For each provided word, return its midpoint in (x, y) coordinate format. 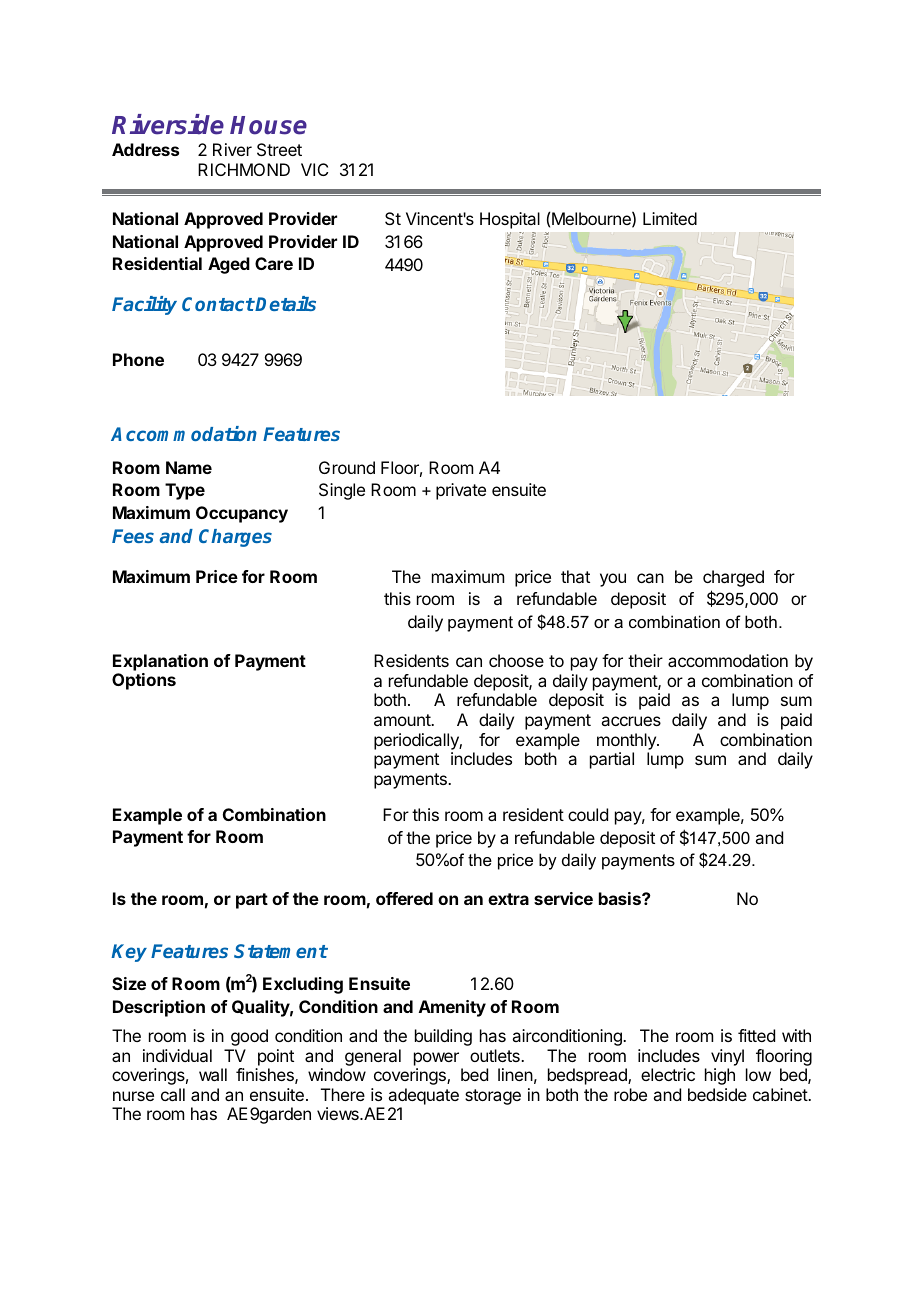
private (461, 491)
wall (213, 1074)
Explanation (160, 662)
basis (621, 898)
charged (733, 578)
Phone (138, 359)
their (645, 660)
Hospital (510, 220)
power (436, 1059)
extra (508, 899)
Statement (281, 951)
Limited (670, 218)
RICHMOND (244, 169)
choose (516, 660)
